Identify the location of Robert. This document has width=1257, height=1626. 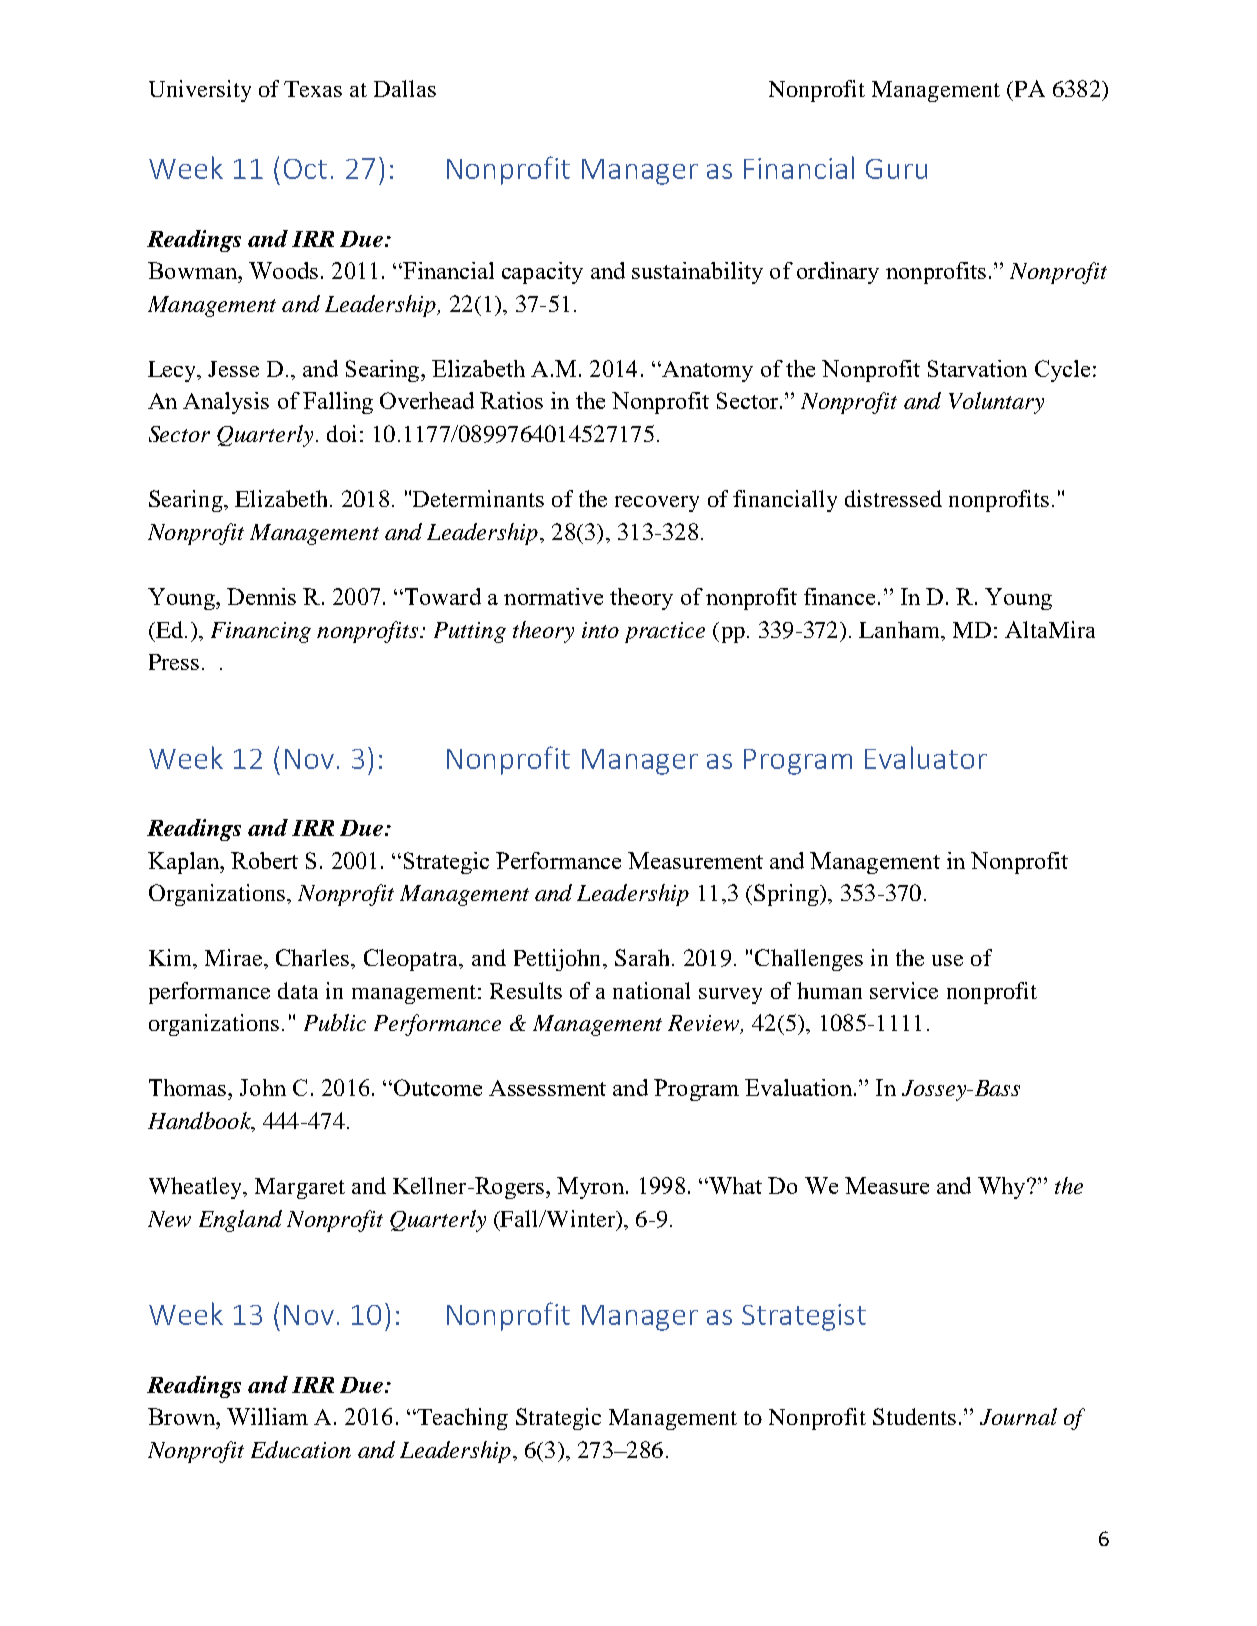
(264, 860).
